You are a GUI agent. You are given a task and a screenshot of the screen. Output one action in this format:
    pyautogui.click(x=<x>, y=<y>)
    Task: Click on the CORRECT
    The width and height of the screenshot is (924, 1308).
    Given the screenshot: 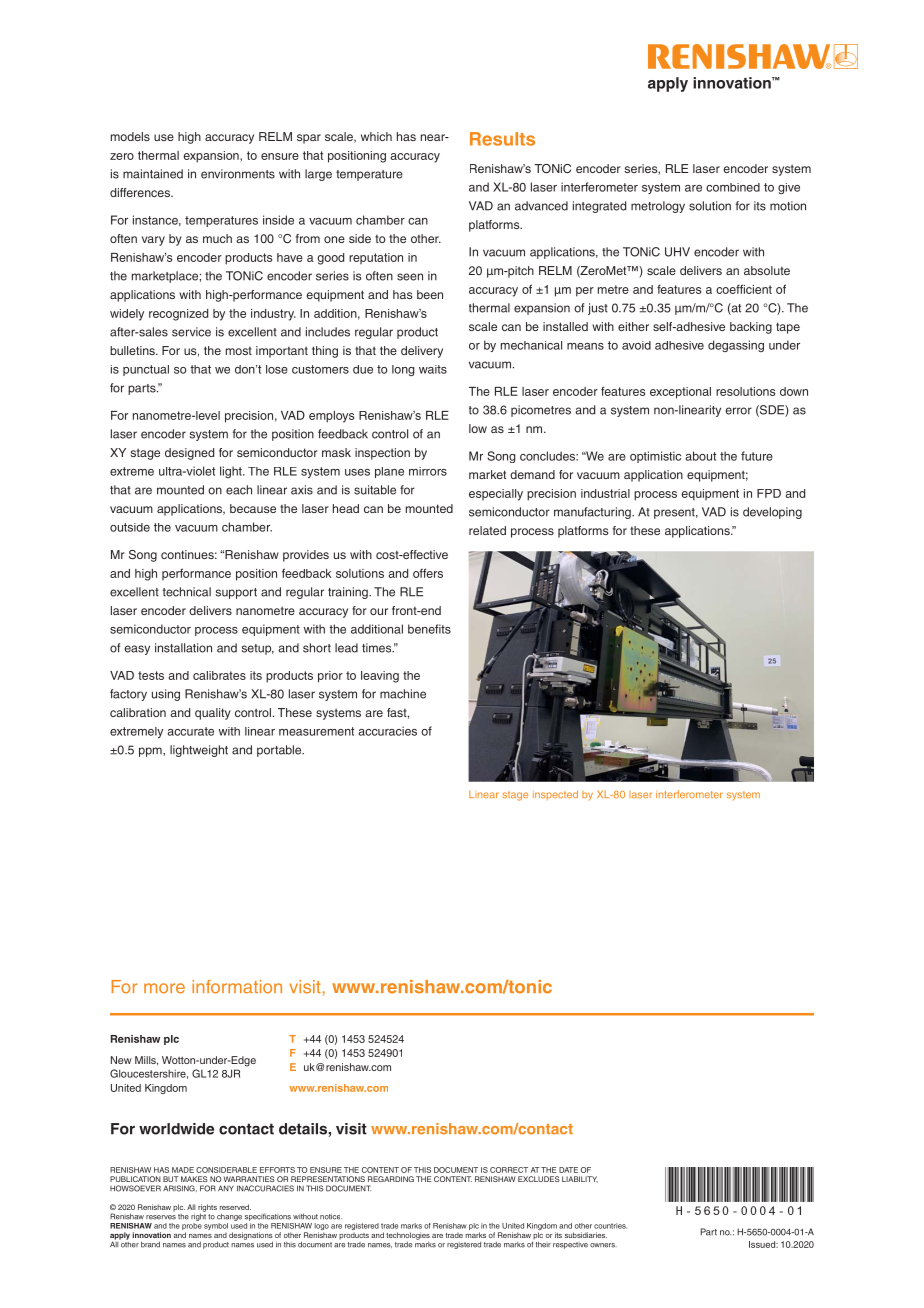 What is the action you would take?
    pyautogui.click(x=509, y=1170)
